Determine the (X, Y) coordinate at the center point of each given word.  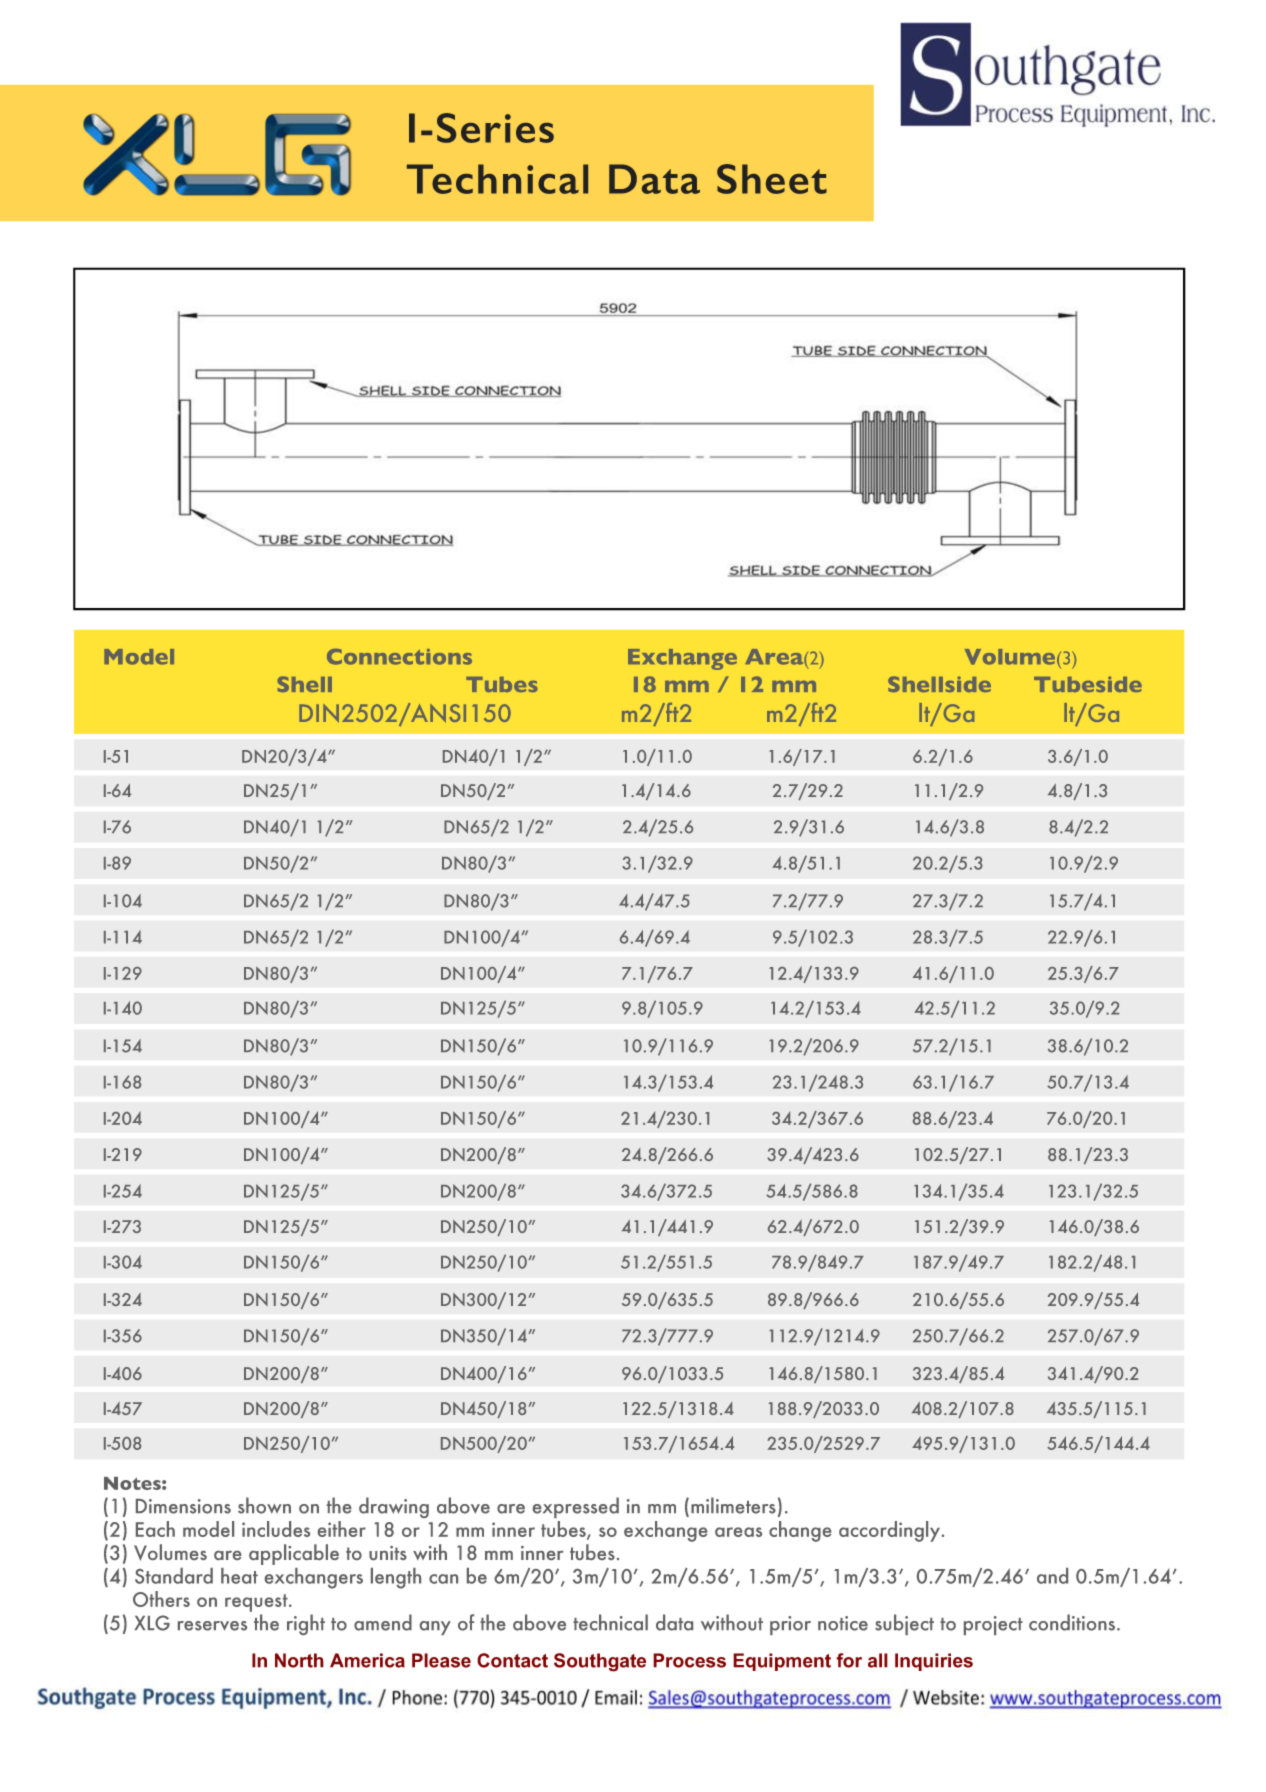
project (993, 1625)
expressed (576, 1507)
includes (276, 1529)
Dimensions (183, 1506)
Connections (399, 657)
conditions (1073, 1622)
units (388, 1553)
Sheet (772, 179)
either (342, 1529)
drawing (394, 1507)
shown (264, 1505)
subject (904, 1624)
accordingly (891, 1531)
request (257, 1603)
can (443, 1579)
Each (155, 1529)
